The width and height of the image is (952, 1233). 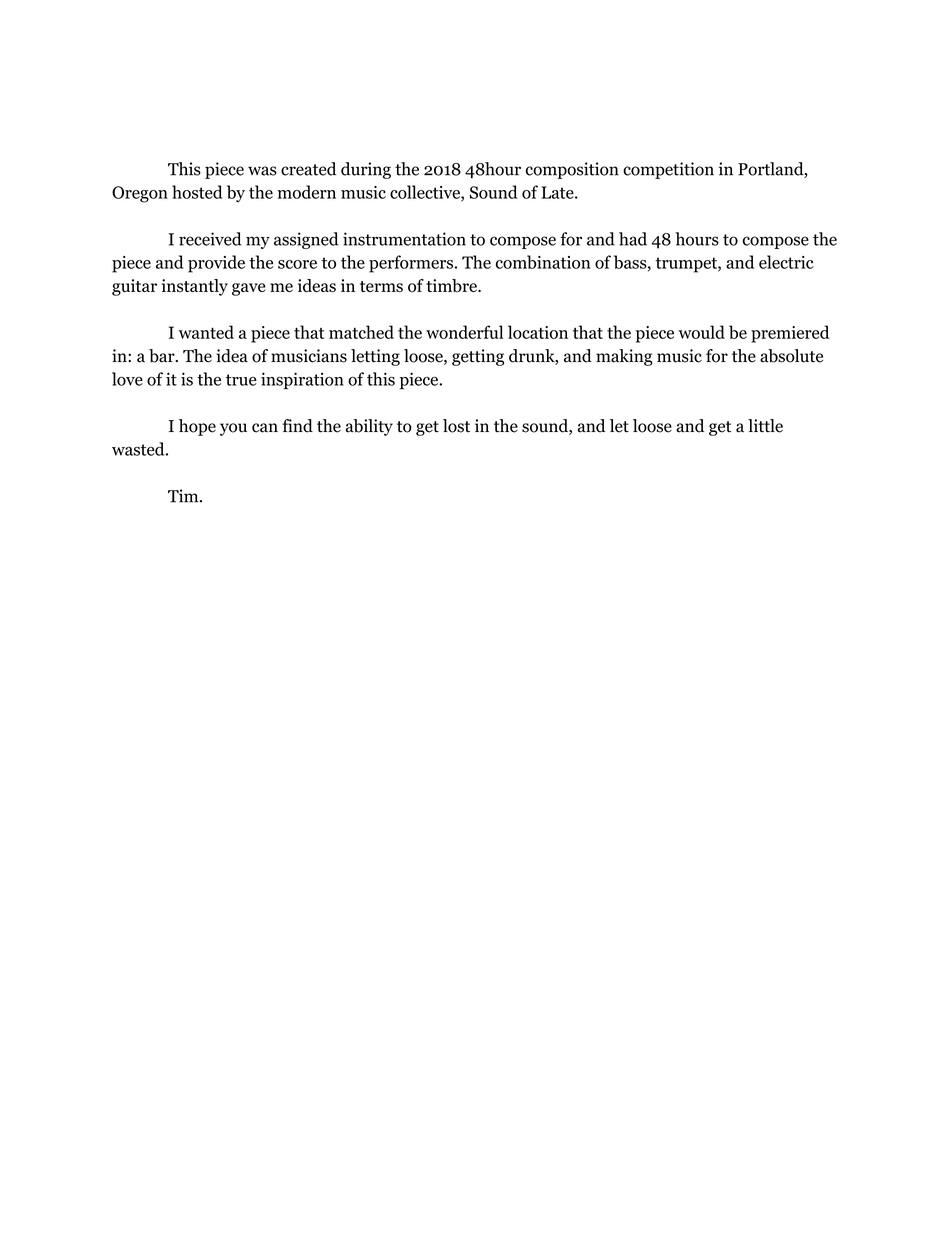 I want to click on instrumentation, so click(x=404, y=239).
